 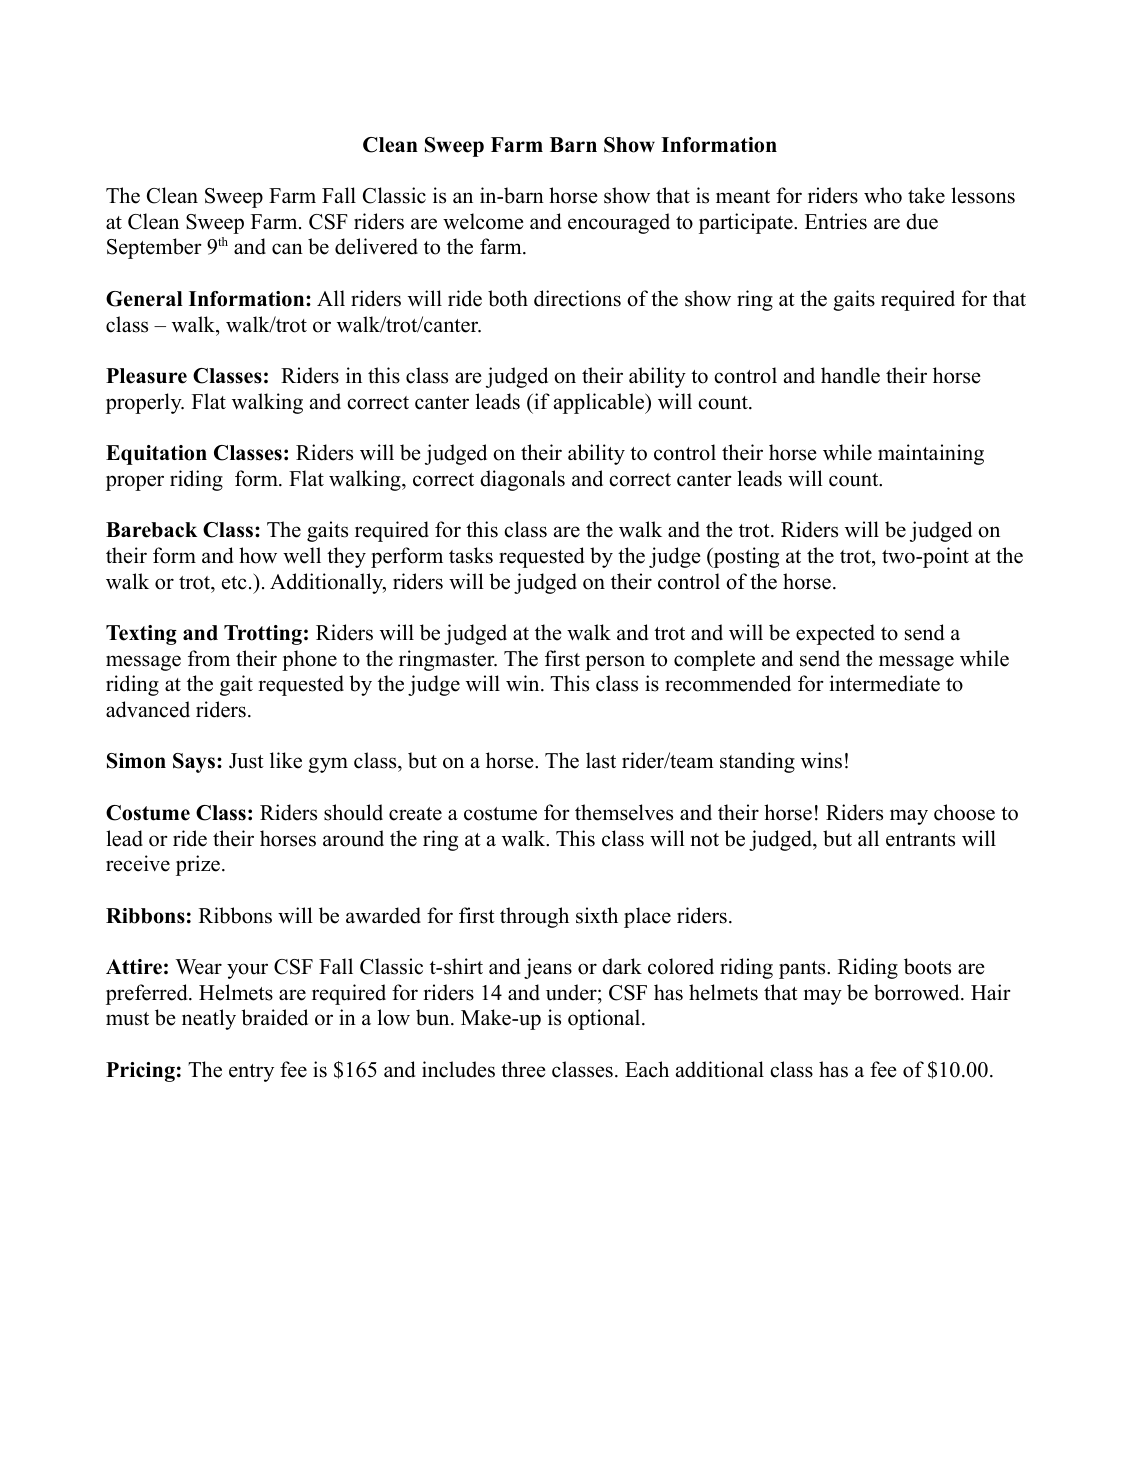 What do you see at coordinates (534, 917) in the screenshot?
I see `through` at bounding box center [534, 917].
